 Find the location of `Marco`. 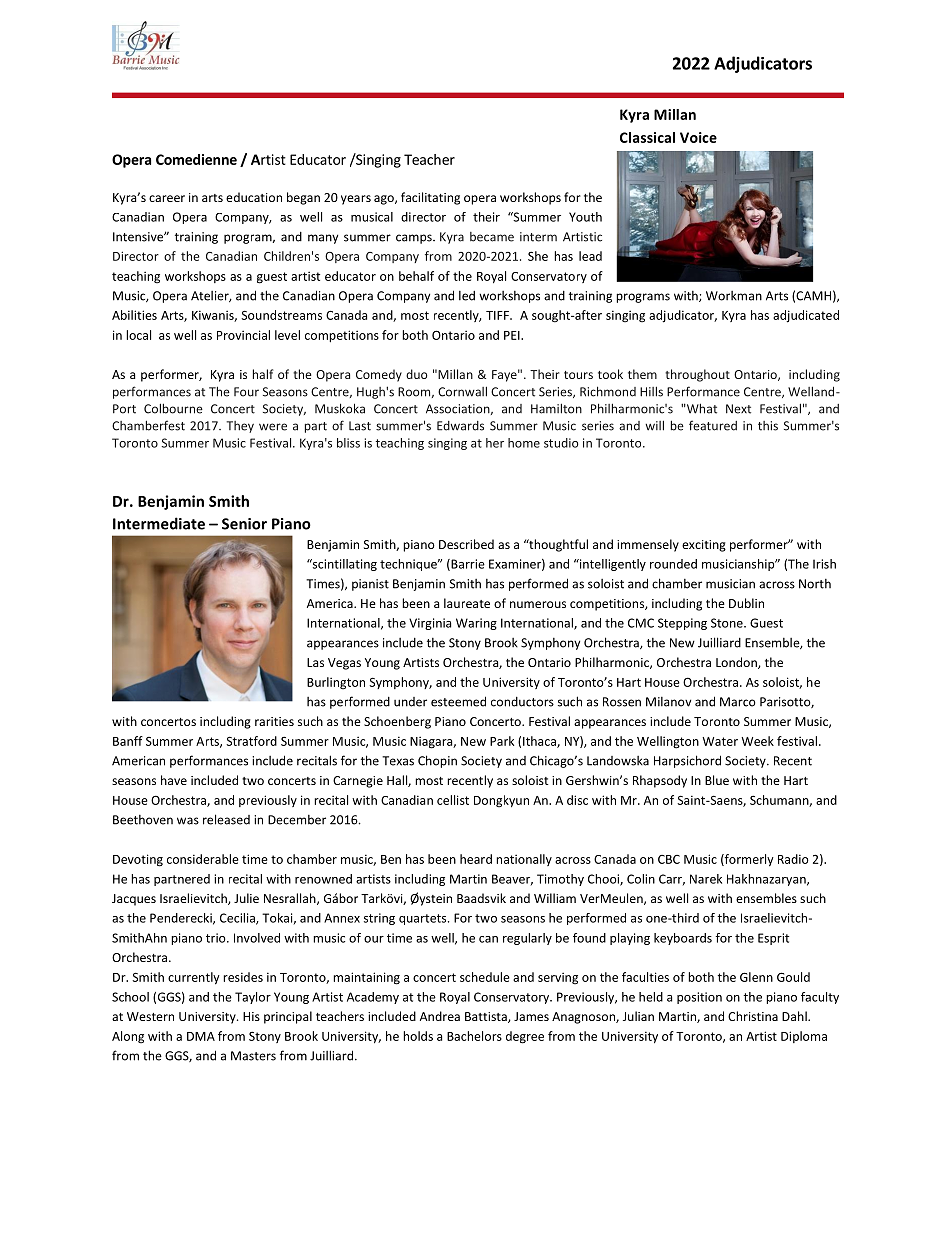

Marco is located at coordinates (738, 702).
